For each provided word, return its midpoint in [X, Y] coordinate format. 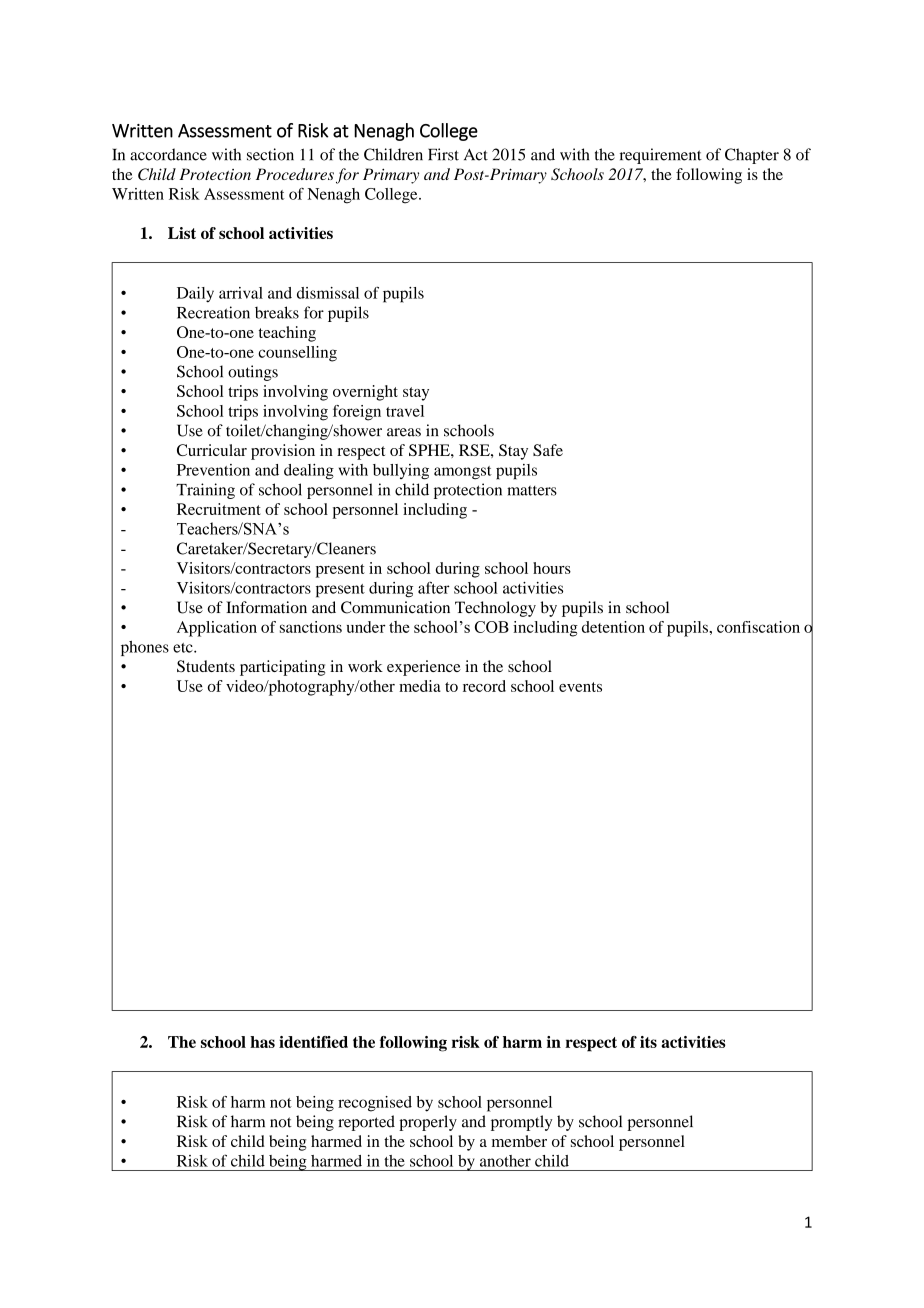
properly [428, 1123]
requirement [661, 156]
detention [613, 627]
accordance [168, 154]
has [262, 1042]
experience [424, 668]
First [443, 154]
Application [217, 629]
